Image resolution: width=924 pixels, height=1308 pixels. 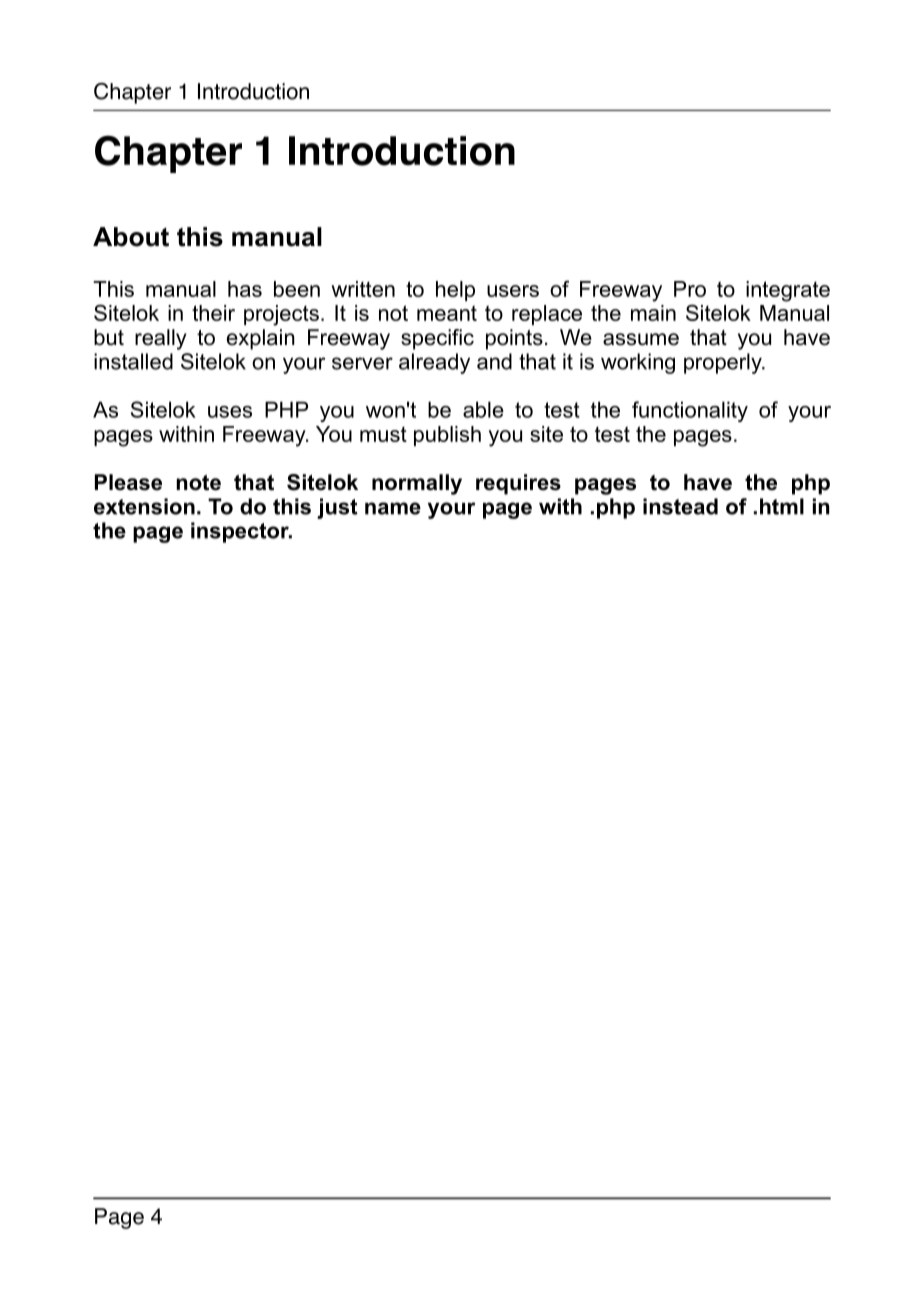 I want to click on note, so click(x=198, y=483).
